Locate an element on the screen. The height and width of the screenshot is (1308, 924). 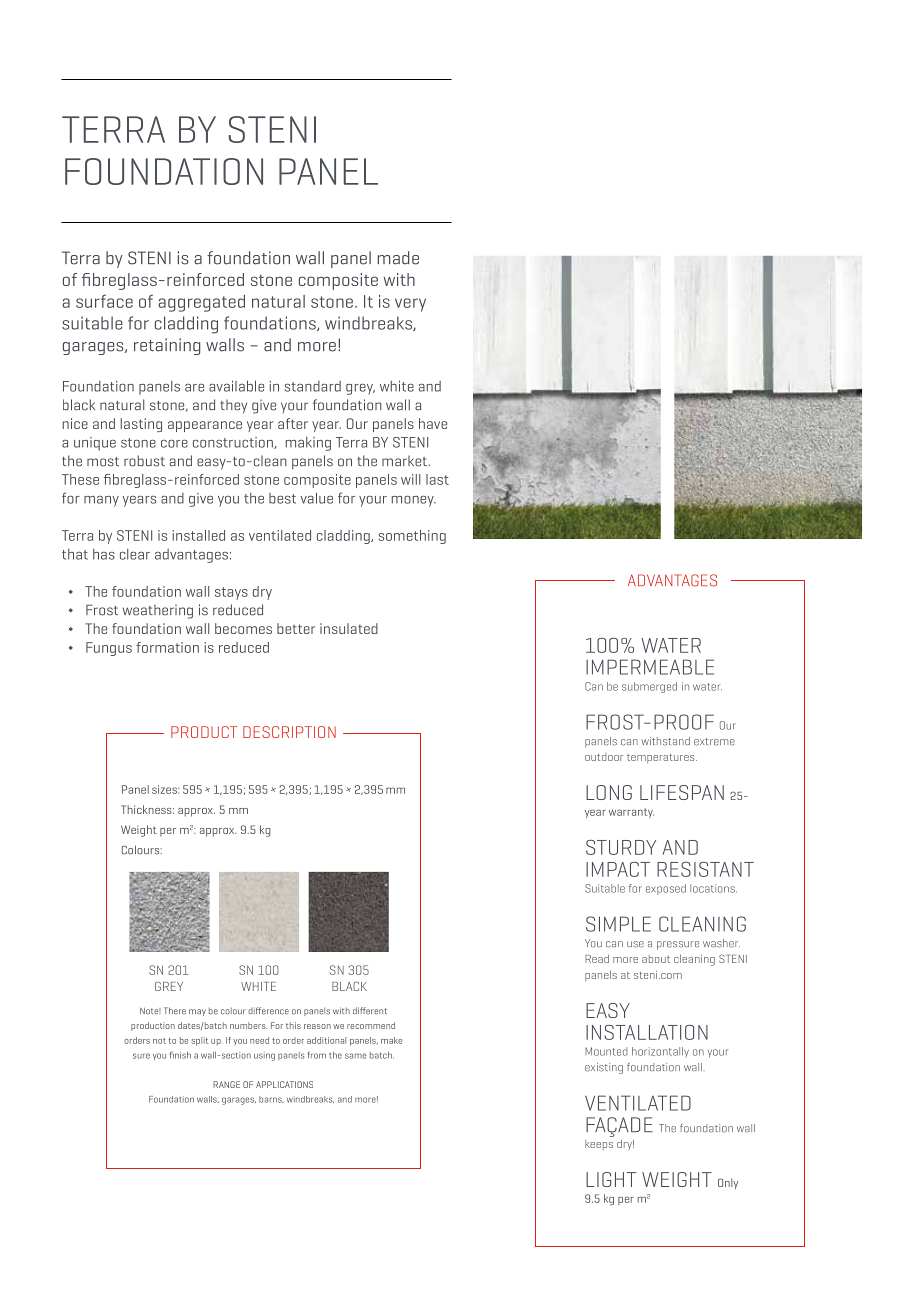
LIGHT is located at coordinates (611, 1179).
